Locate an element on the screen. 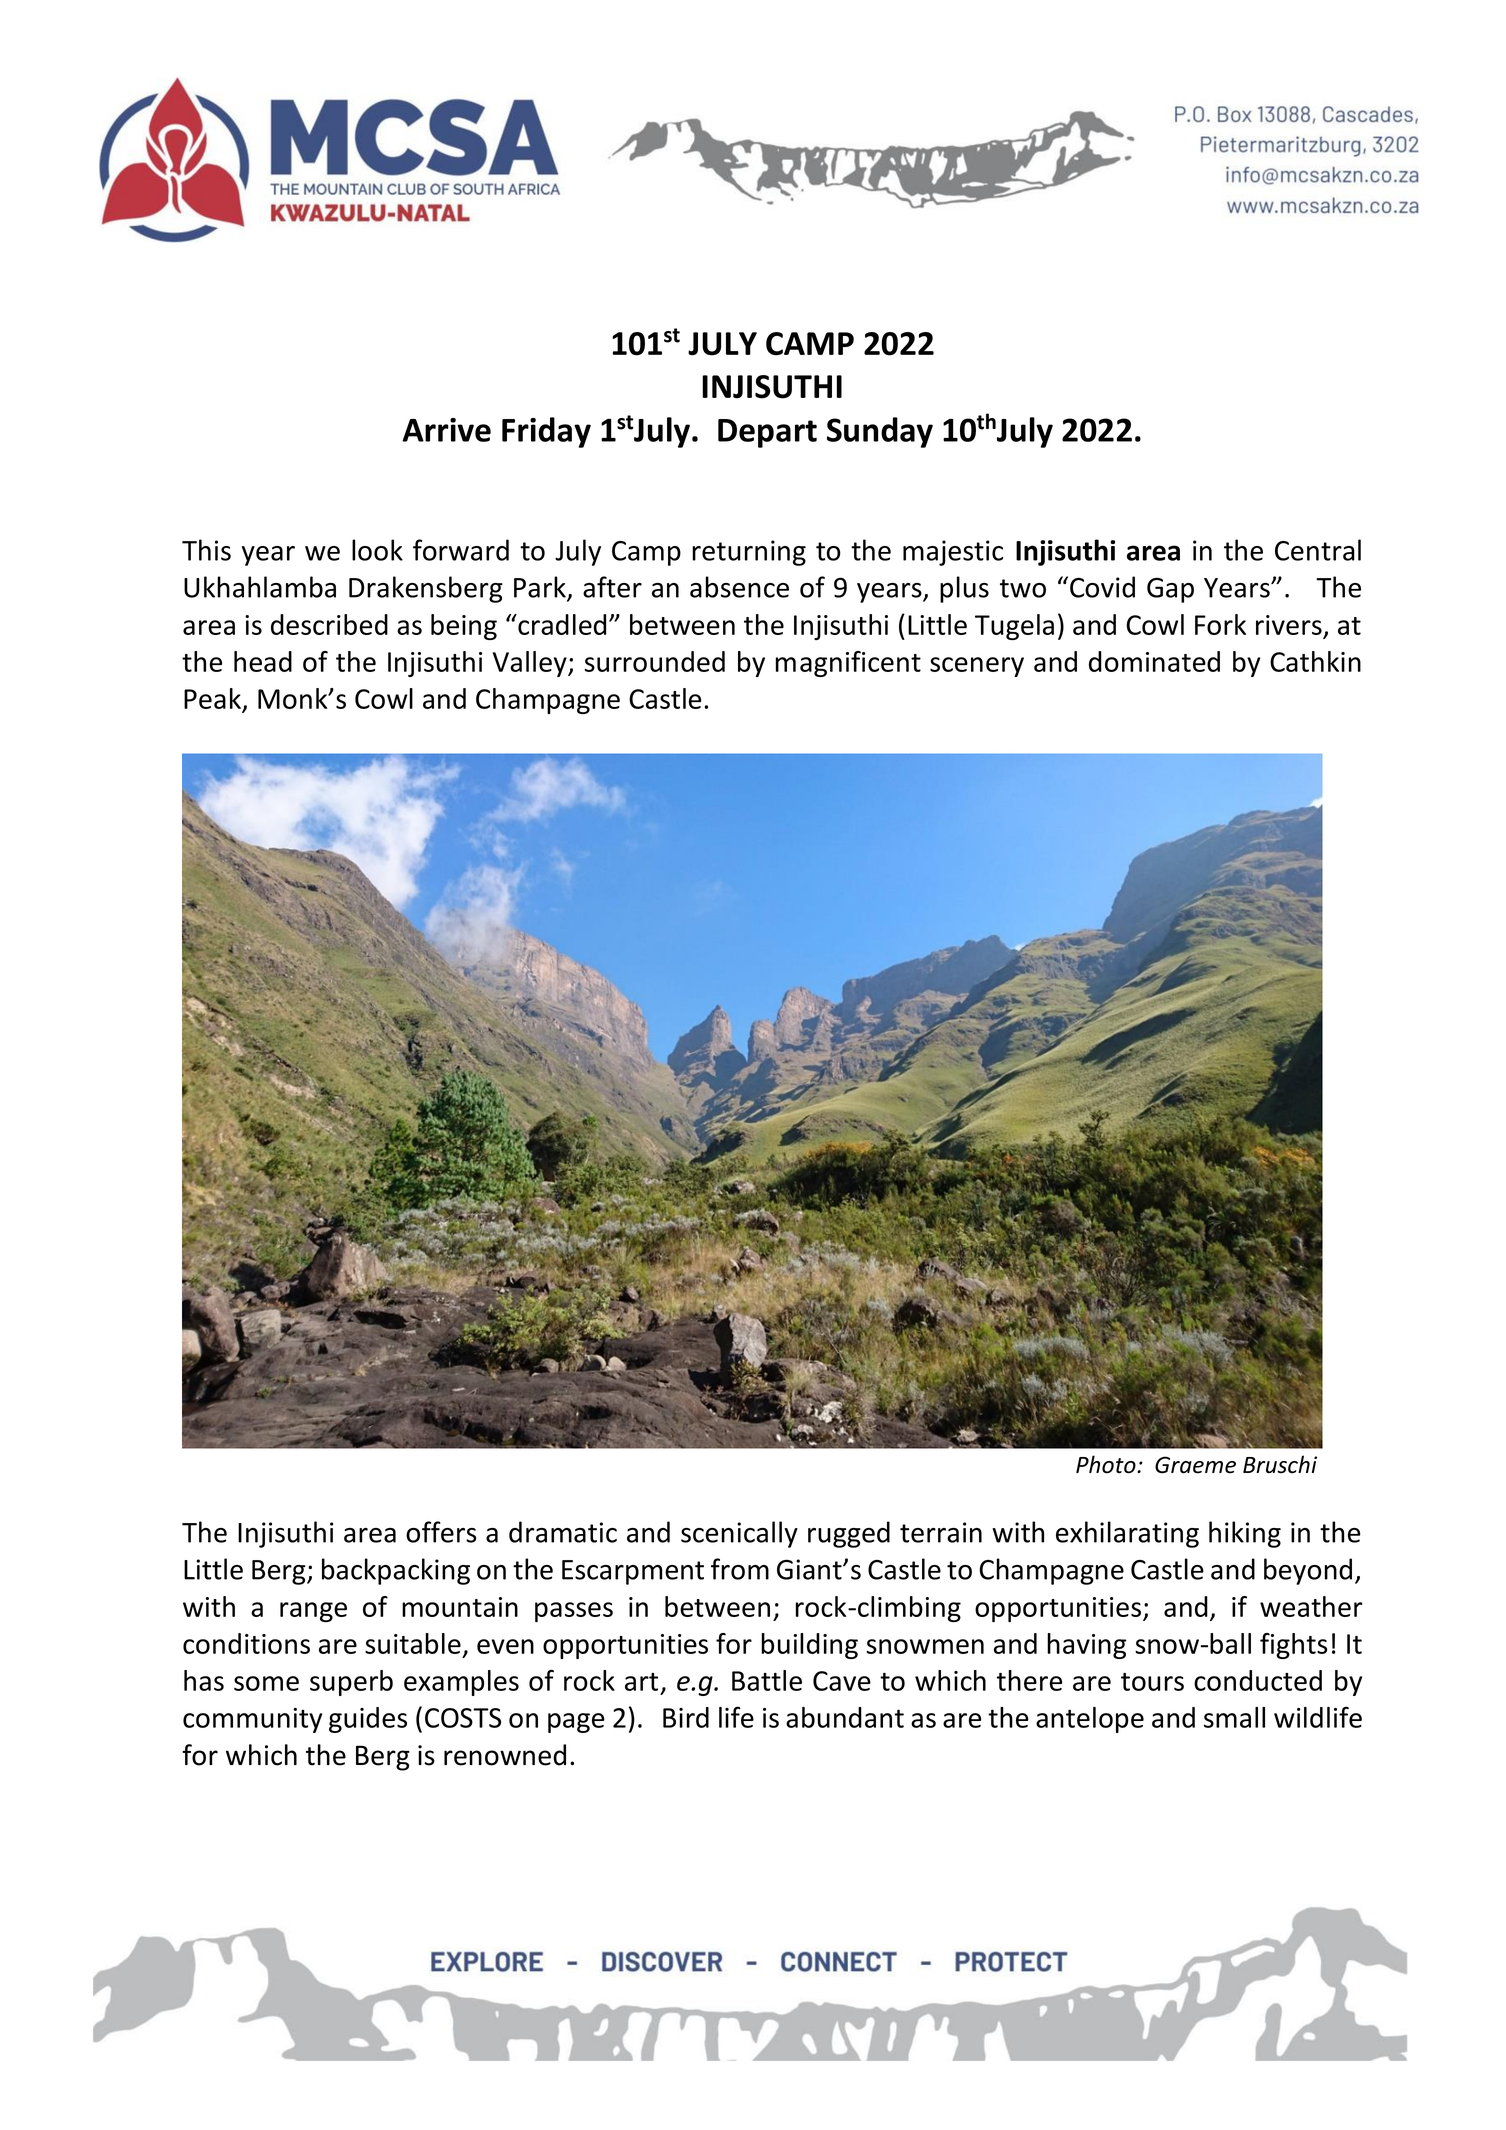 The image size is (1506, 2130). small is located at coordinates (1234, 1717).
